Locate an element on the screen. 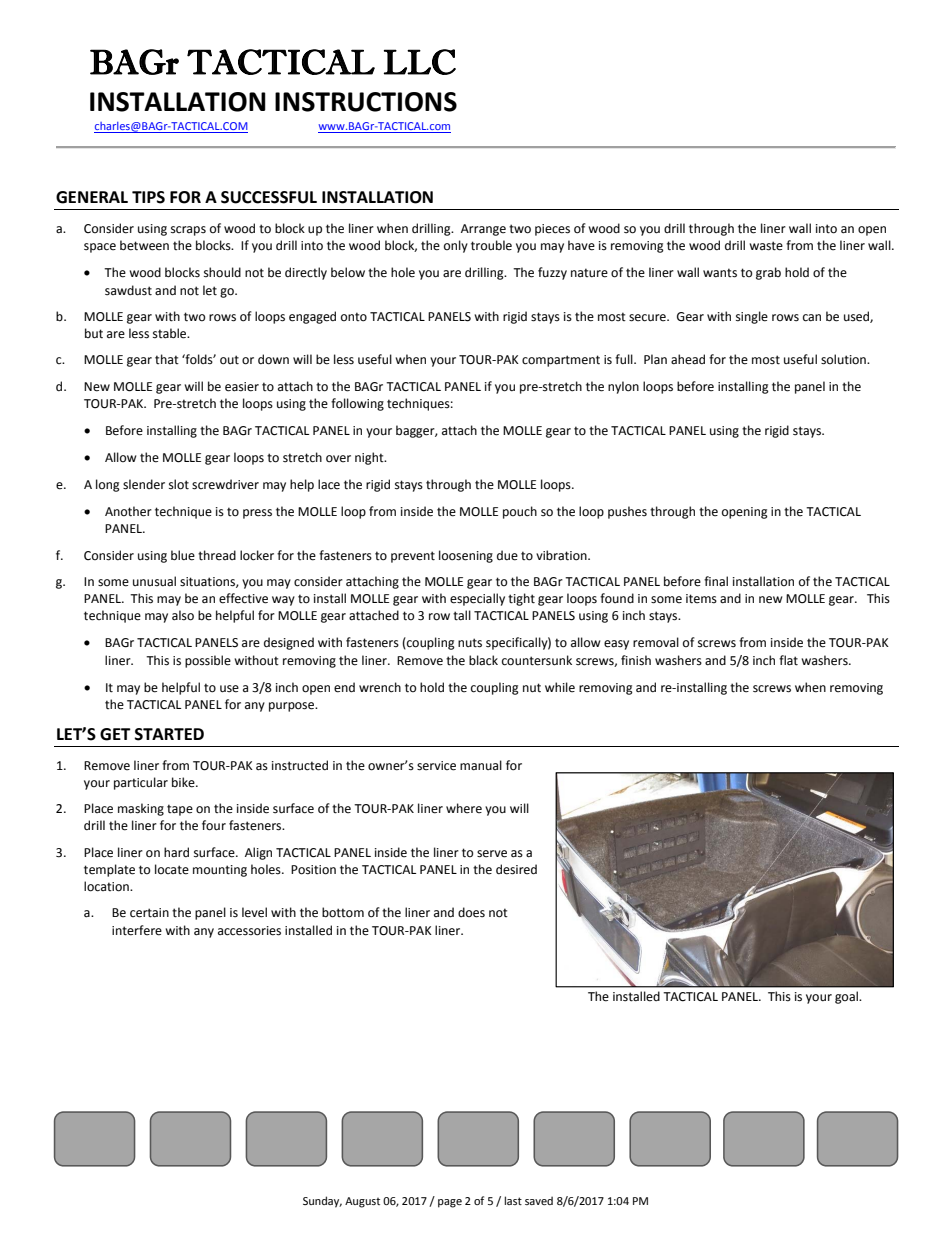 This screenshot has height=1233, width=952. flat is located at coordinates (788, 660).
